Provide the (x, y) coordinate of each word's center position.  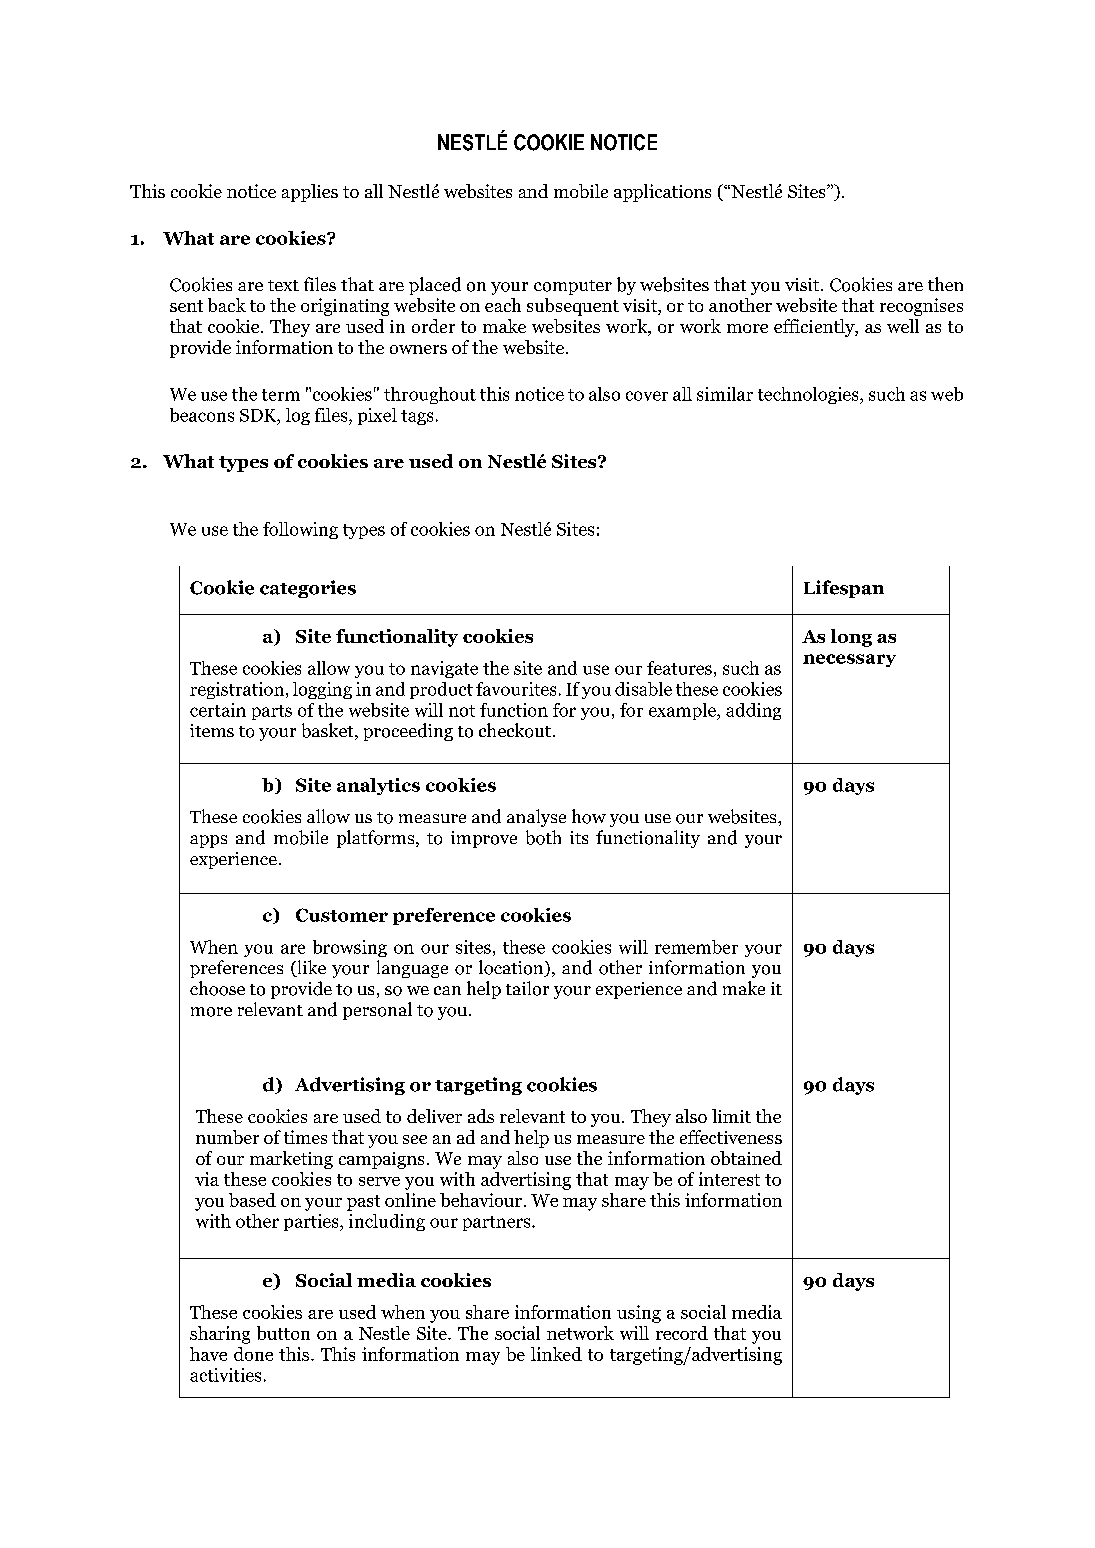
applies (310, 193)
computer (573, 287)
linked (556, 1354)
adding (753, 711)
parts (272, 712)
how (589, 816)
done (253, 1354)
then (945, 284)
